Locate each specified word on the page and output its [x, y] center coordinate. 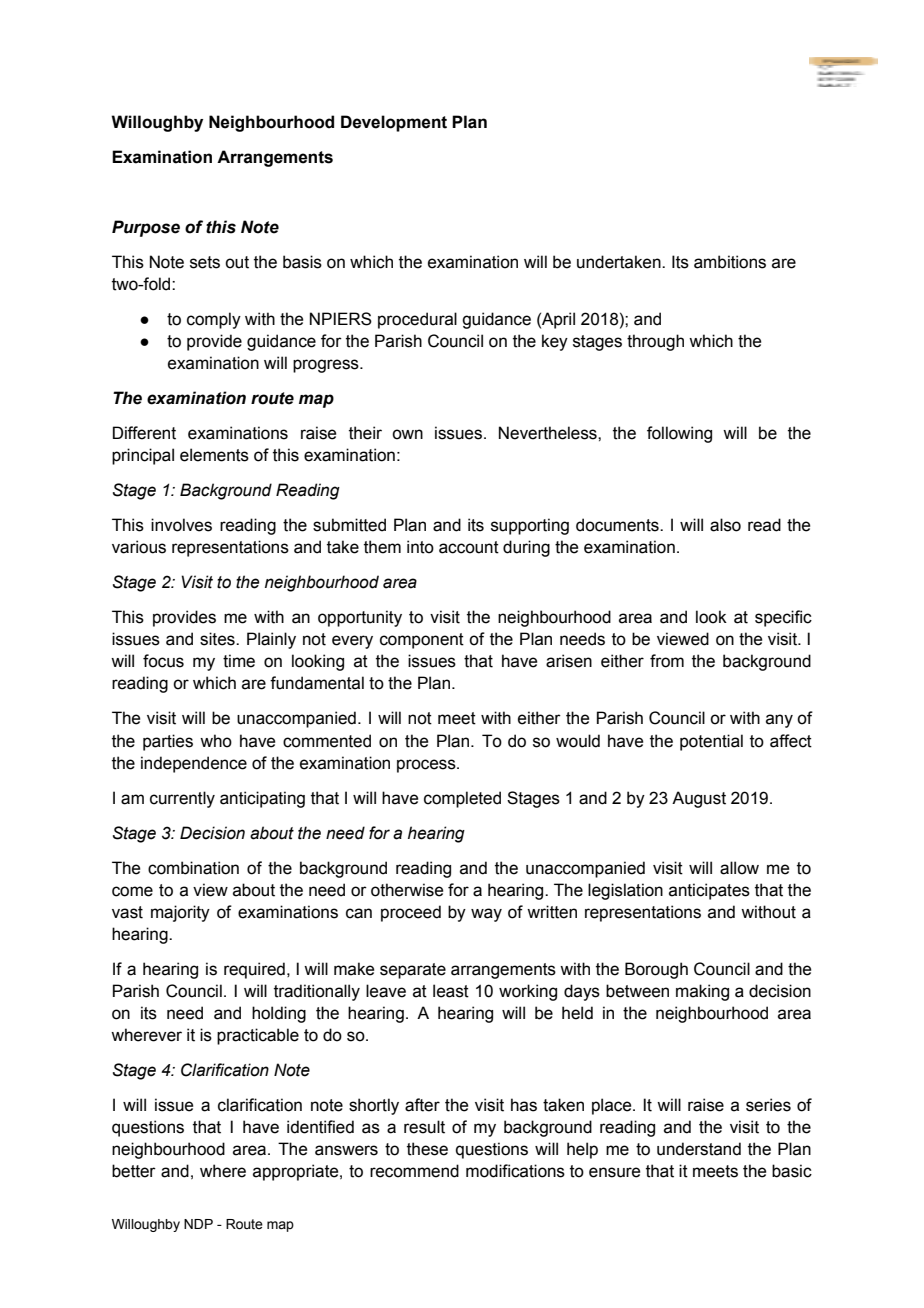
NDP [198, 1224]
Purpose [146, 228]
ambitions [730, 262]
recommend [414, 1171]
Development [394, 123]
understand [699, 1149]
